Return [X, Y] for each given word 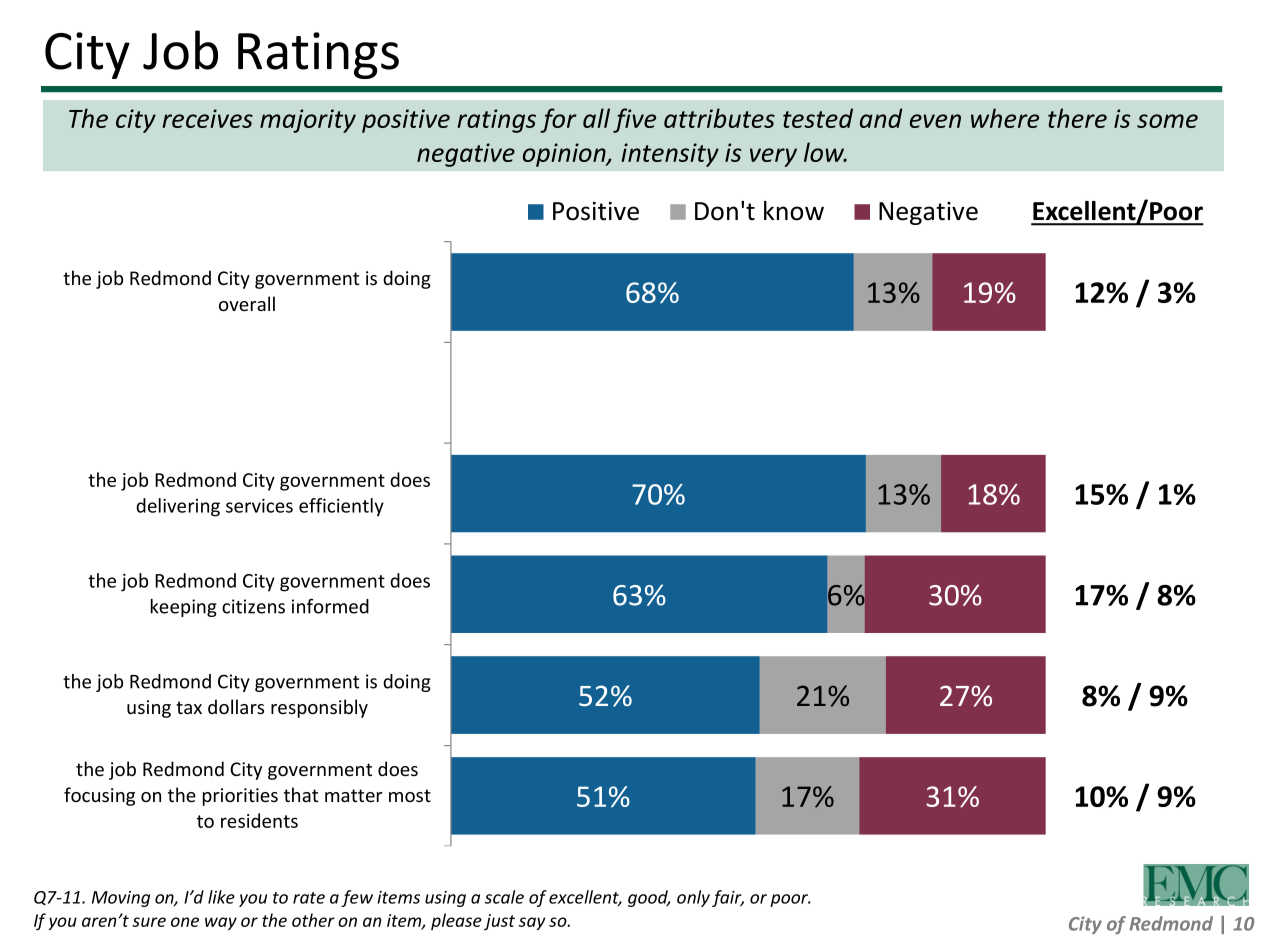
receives [207, 118]
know [794, 211]
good [649, 898]
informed [330, 606]
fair [728, 898]
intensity [670, 155]
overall [247, 303]
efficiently [341, 507]
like [221, 897]
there [1077, 118]
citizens [253, 606]
